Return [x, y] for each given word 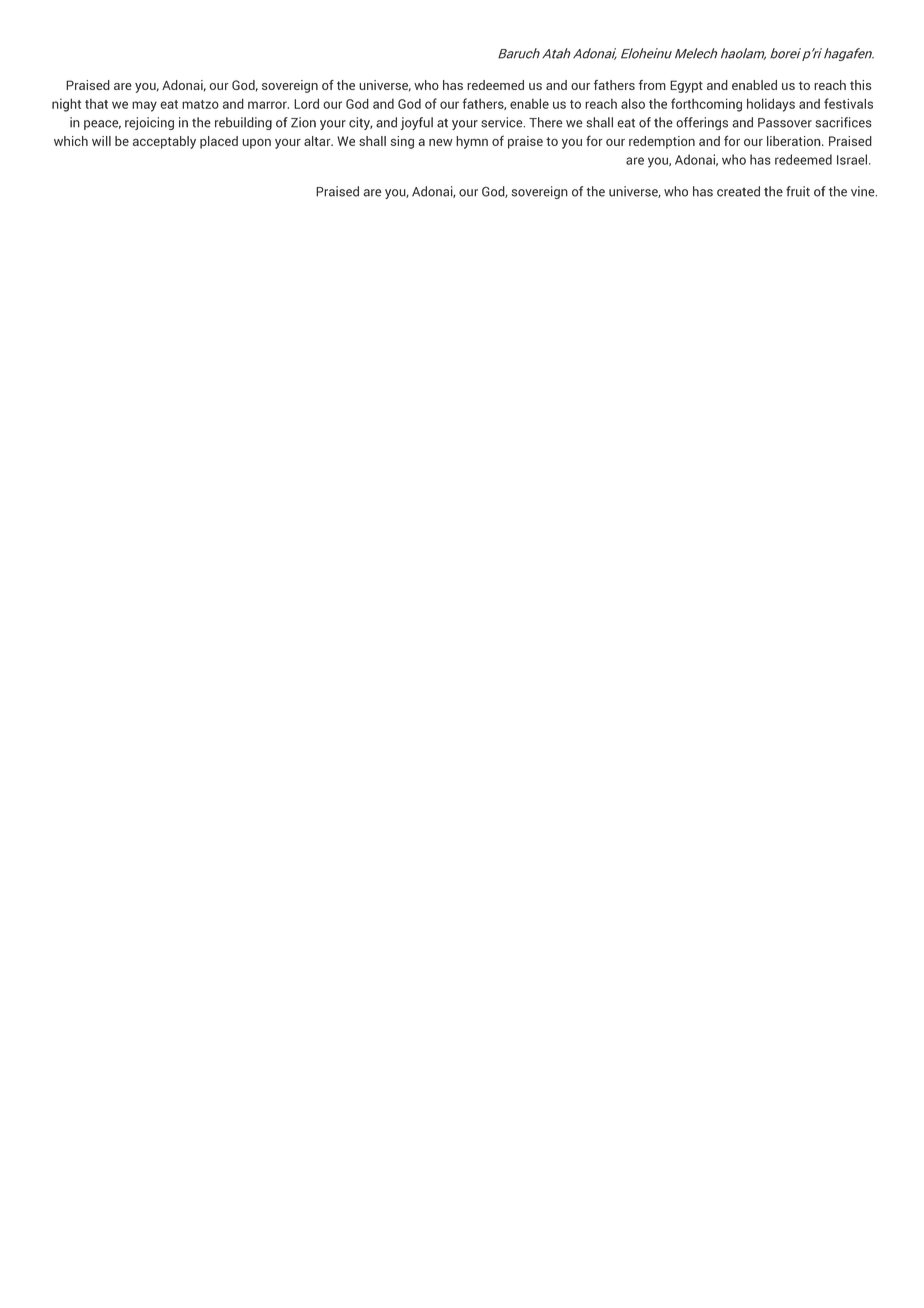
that [96, 104]
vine [864, 191]
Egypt [686, 86]
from [652, 85]
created [738, 191]
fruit [798, 191]
